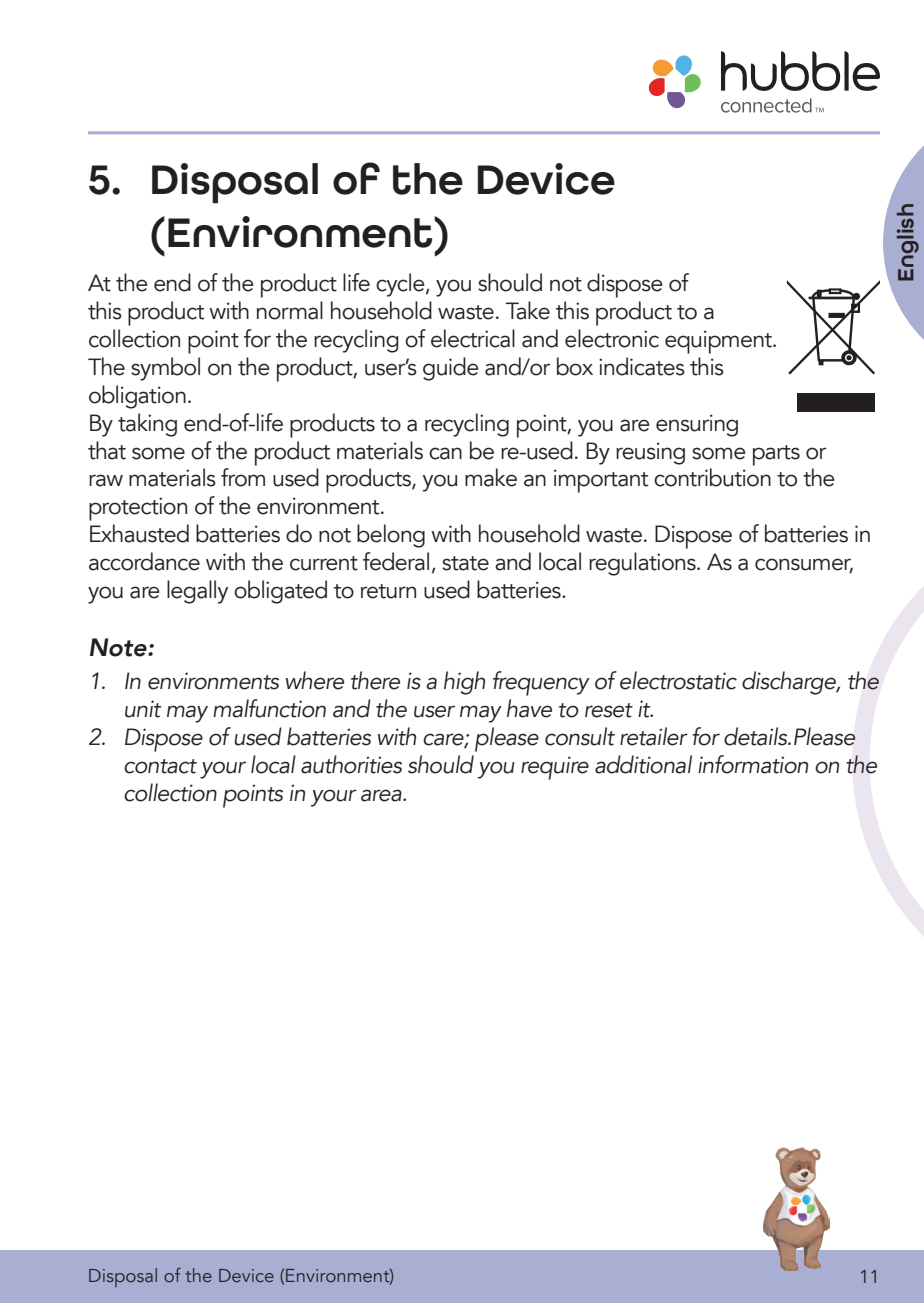 This screenshot has height=1303, width=924. I want to click on normal, so click(290, 310).
